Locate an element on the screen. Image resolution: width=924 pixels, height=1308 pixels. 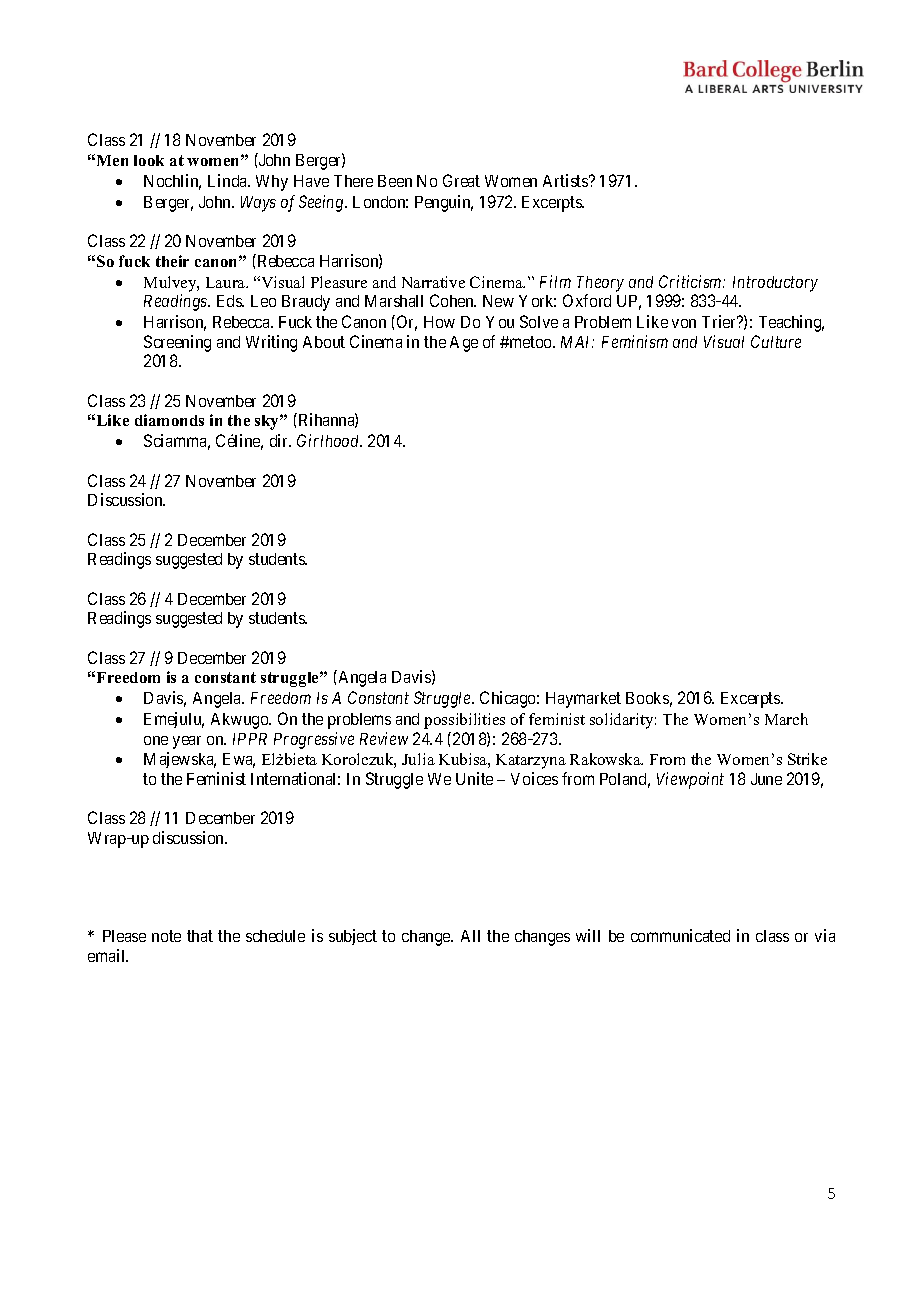
year is located at coordinates (187, 742).
